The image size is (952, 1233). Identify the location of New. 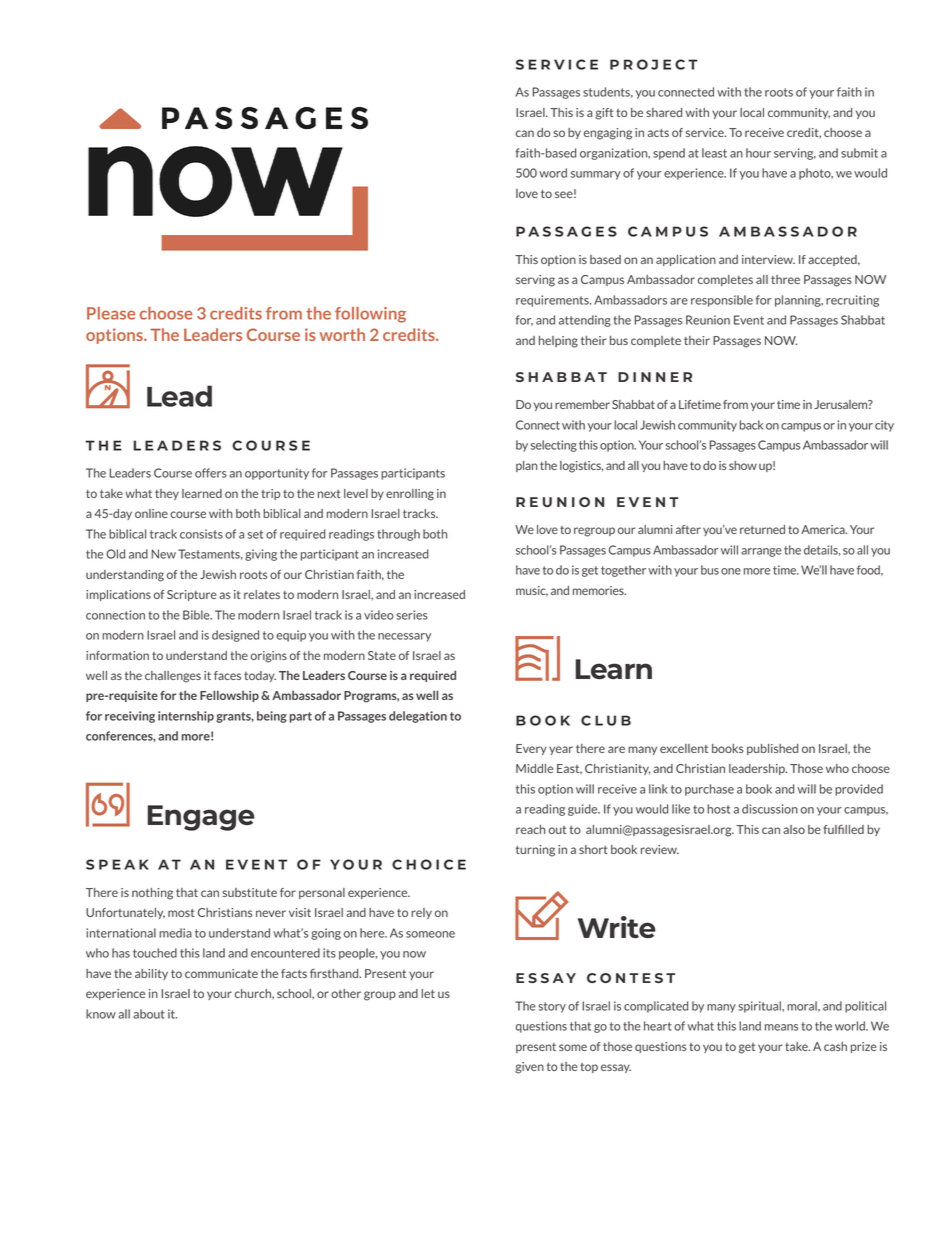
(163, 554).
